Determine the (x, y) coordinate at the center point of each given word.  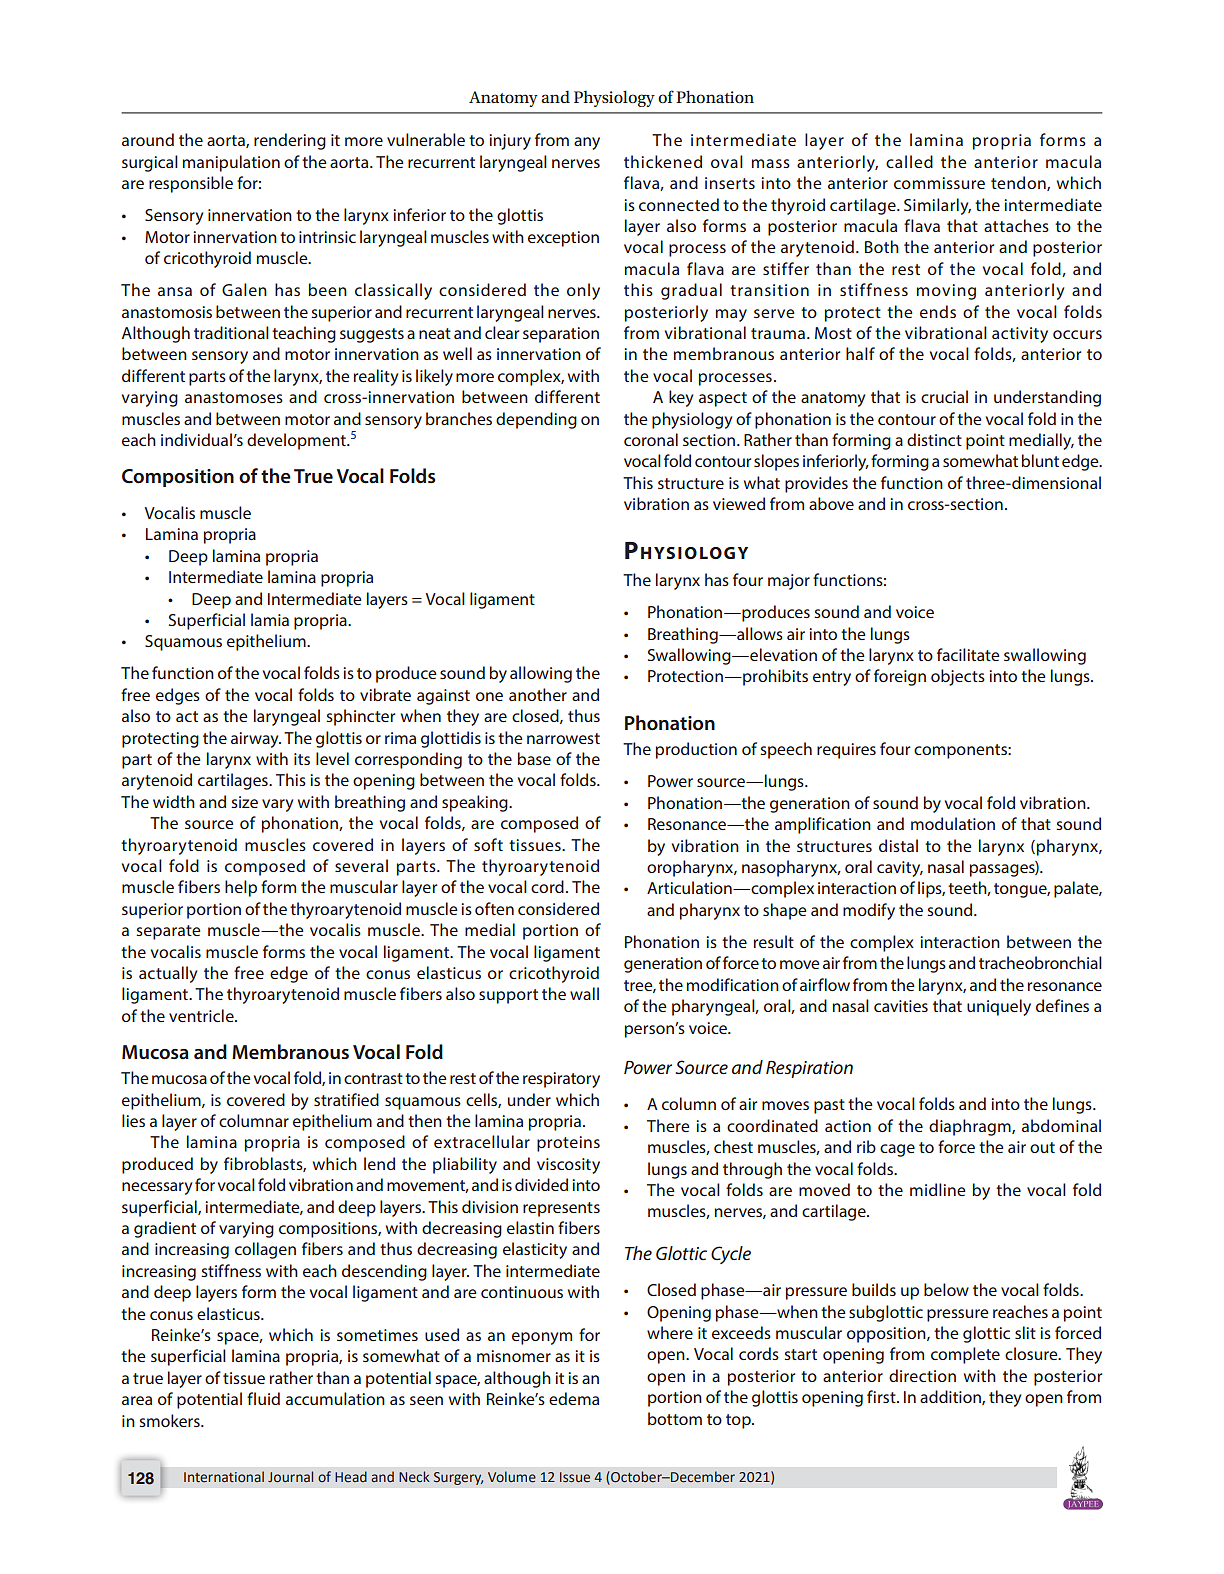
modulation (953, 823)
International (224, 1476)
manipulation (231, 163)
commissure (939, 183)
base (534, 758)
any (587, 143)
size (244, 802)
